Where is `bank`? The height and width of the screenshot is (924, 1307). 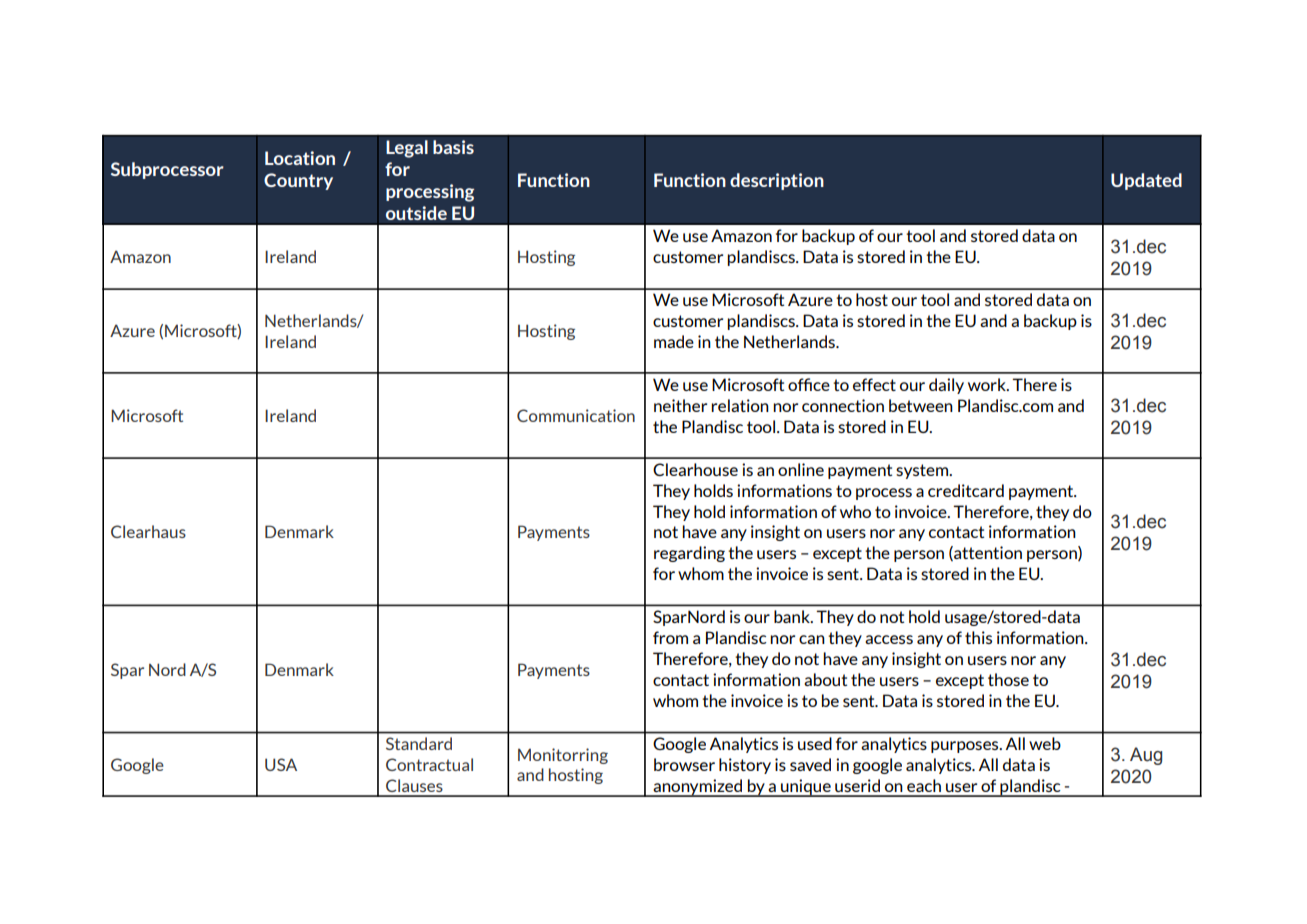
bank is located at coordinates (793, 616).
